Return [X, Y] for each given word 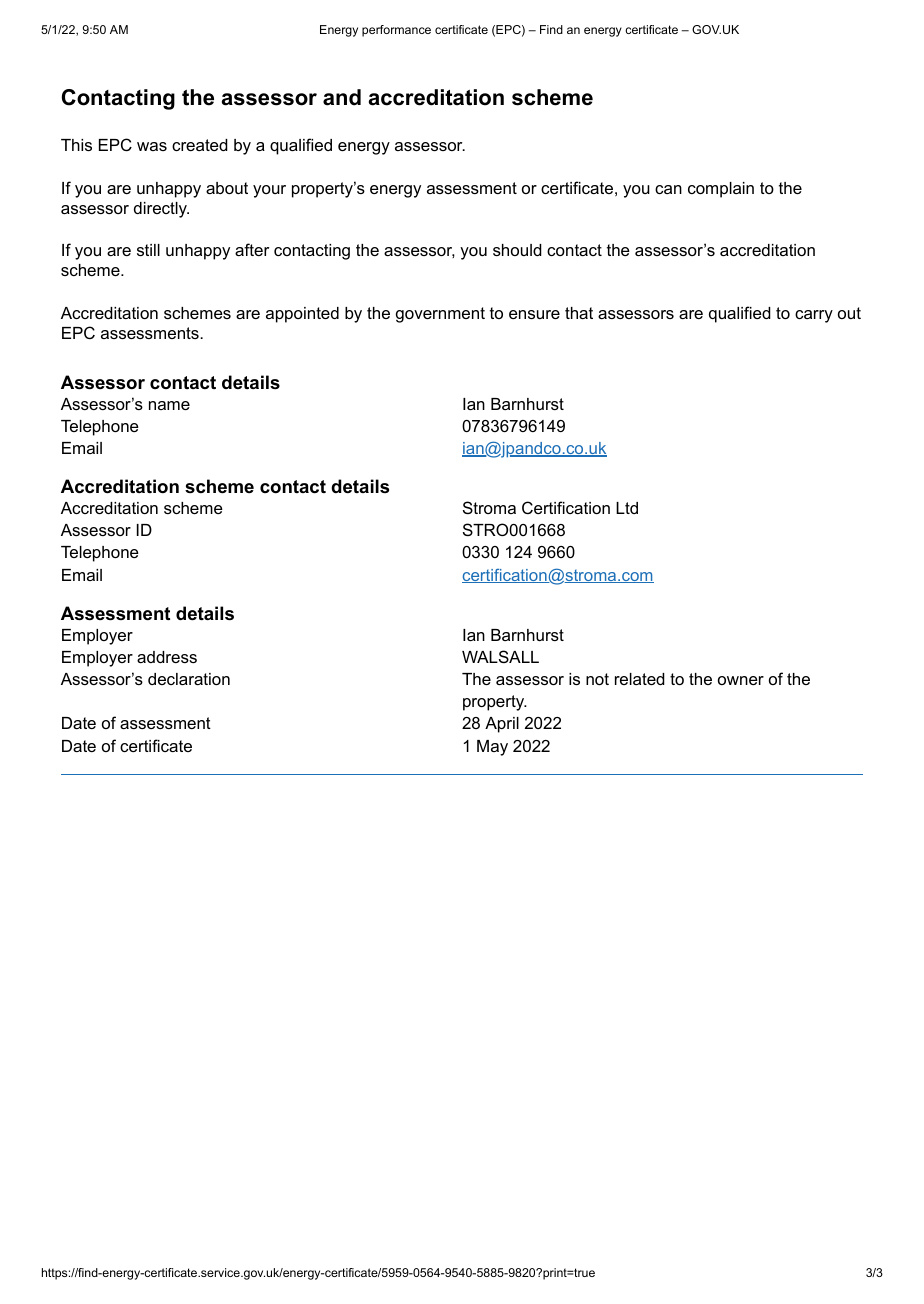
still [148, 250]
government [440, 315]
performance [396, 31]
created [200, 145]
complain [721, 190]
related [640, 679]
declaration [189, 679]
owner [741, 680]
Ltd [627, 508]
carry [814, 316]
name [169, 405]
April [502, 725]
